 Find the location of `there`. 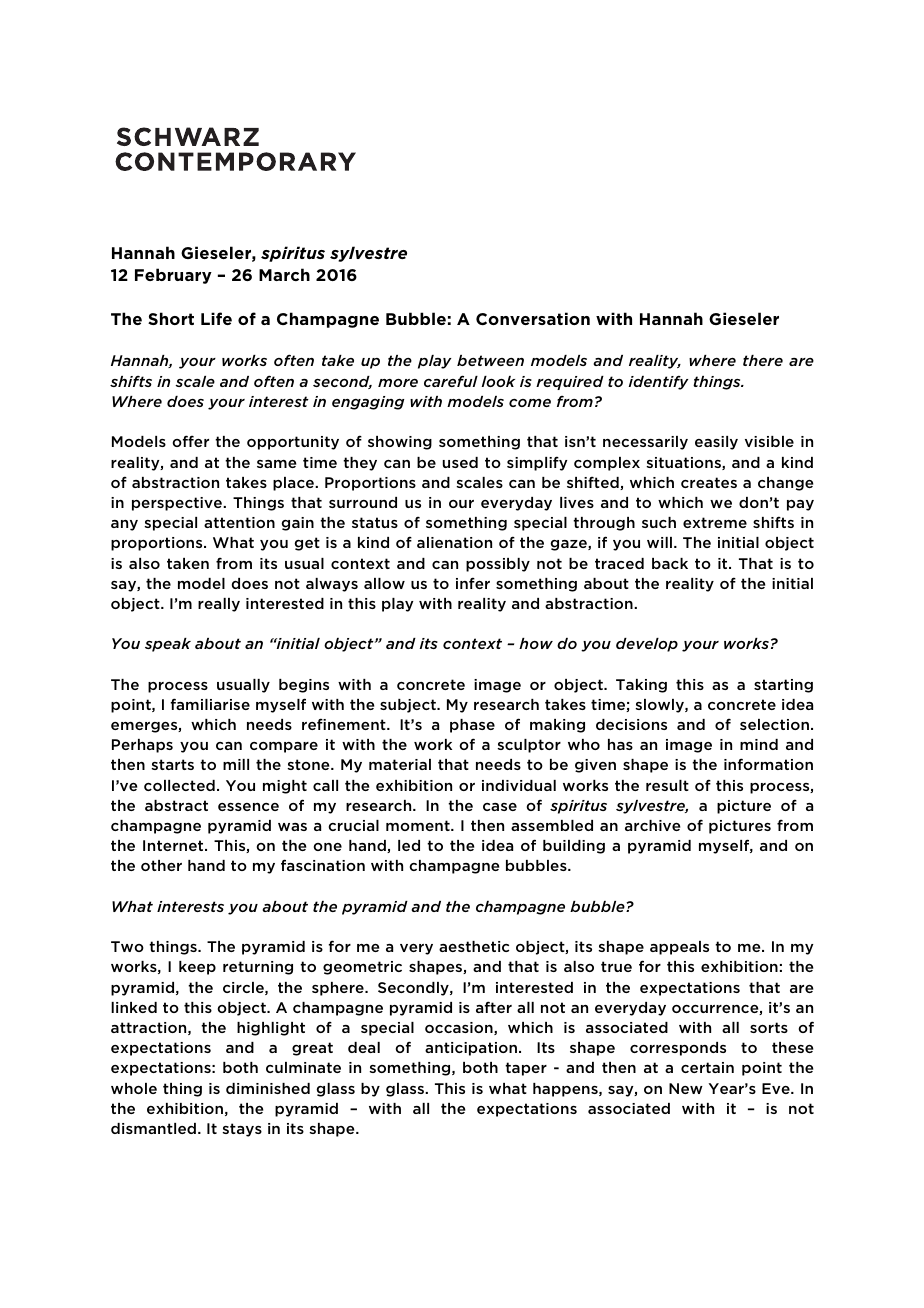

there is located at coordinates (763, 360).
